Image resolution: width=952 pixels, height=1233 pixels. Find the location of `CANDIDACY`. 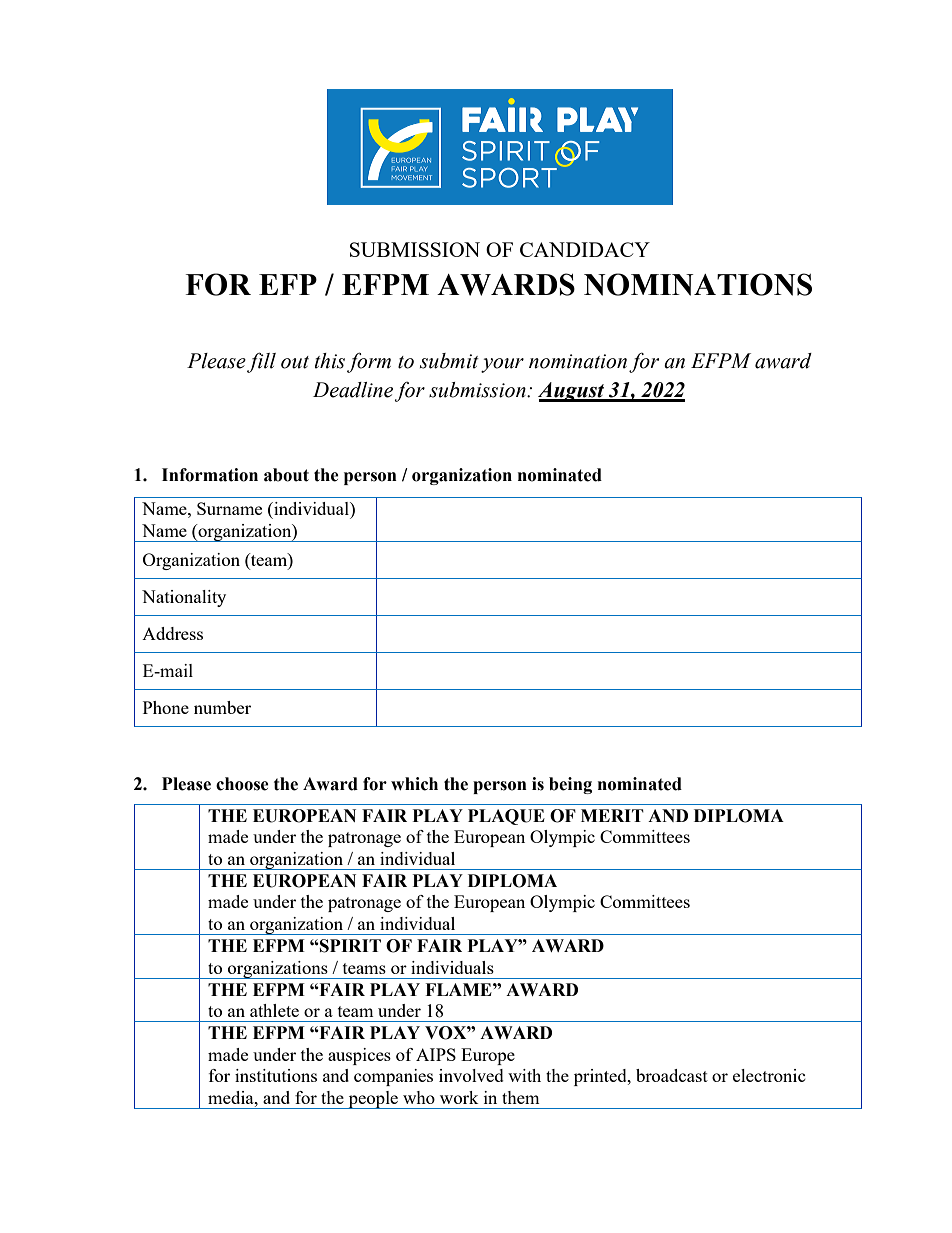

CANDIDACY is located at coordinates (585, 249).
